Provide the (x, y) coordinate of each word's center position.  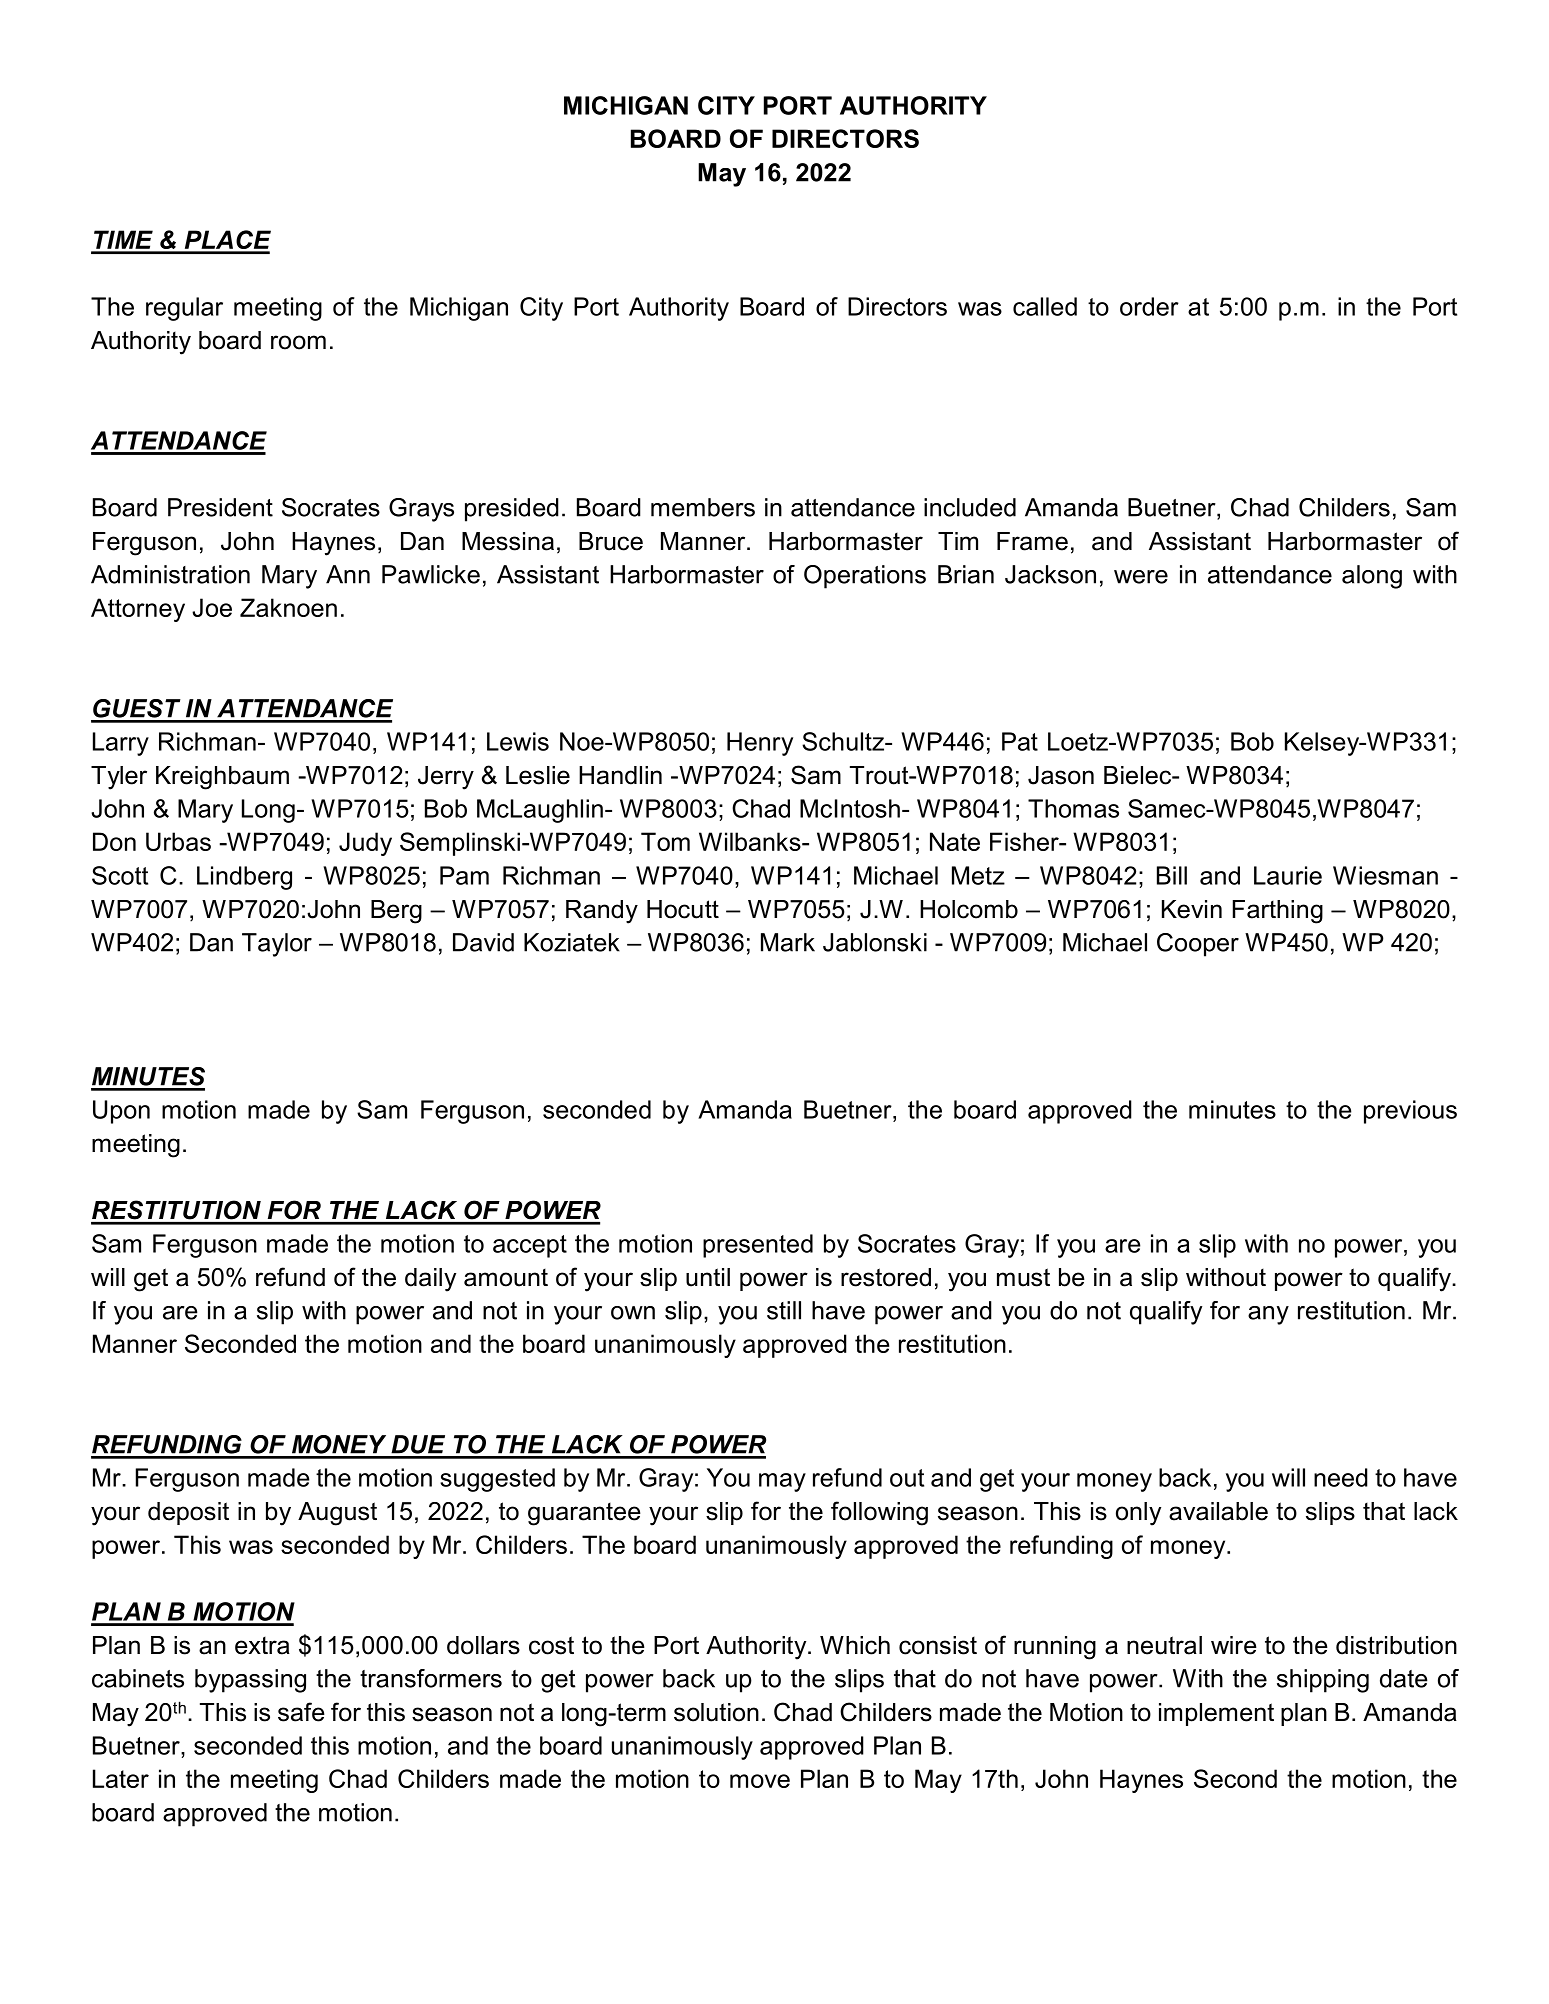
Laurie (1288, 875)
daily (430, 1280)
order (1149, 306)
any (1268, 1315)
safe (301, 1712)
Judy (365, 844)
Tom (665, 841)
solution (716, 1712)
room (298, 342)
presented (758, 1246)
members (703, 507)
